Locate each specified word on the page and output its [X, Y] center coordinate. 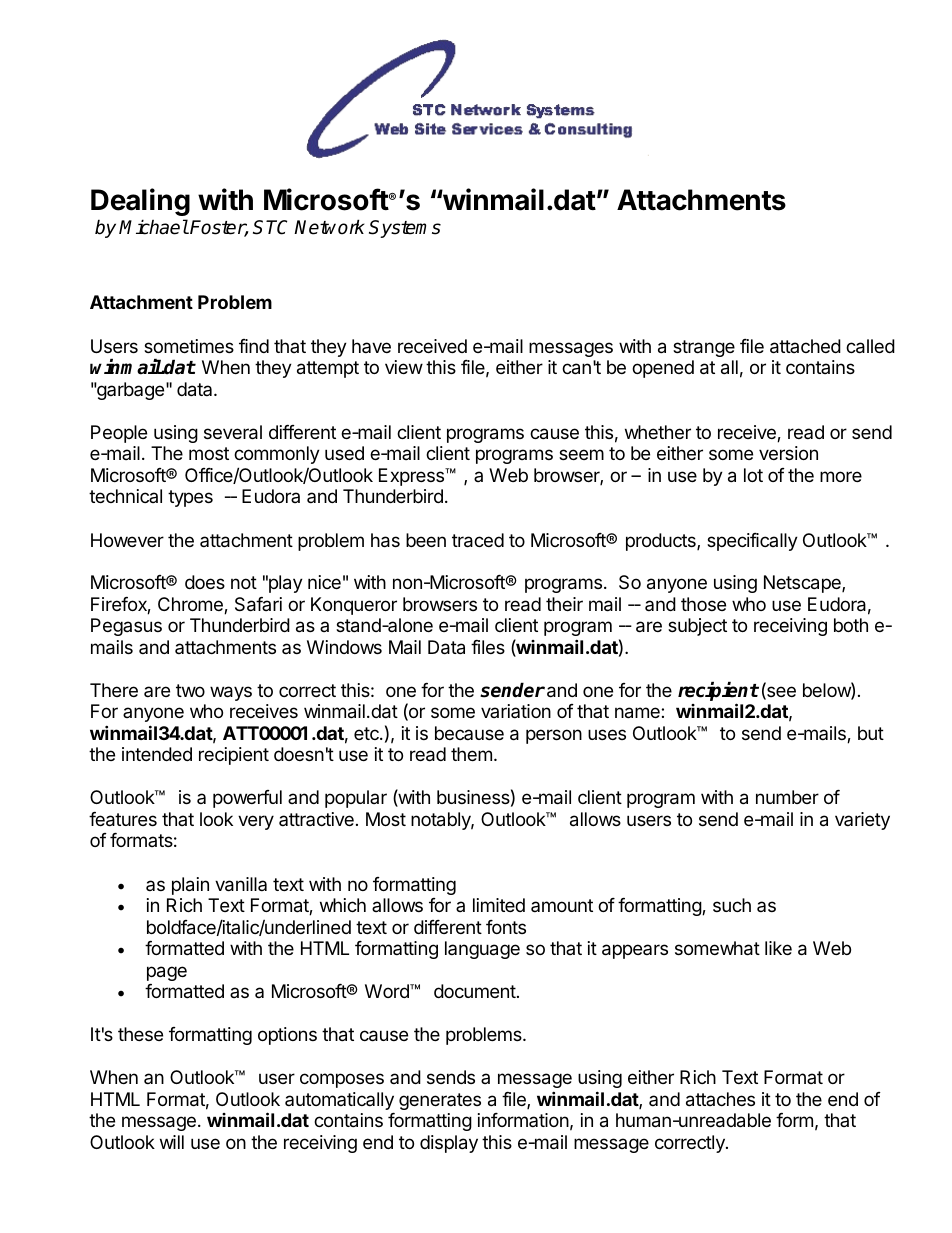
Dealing [140, 202]
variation [516, 711]
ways [231, 693]
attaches [720, 1099]
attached [805, 346]
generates [440, 1101]
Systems [405, 229]
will [172, 1142]
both [851, 625]
